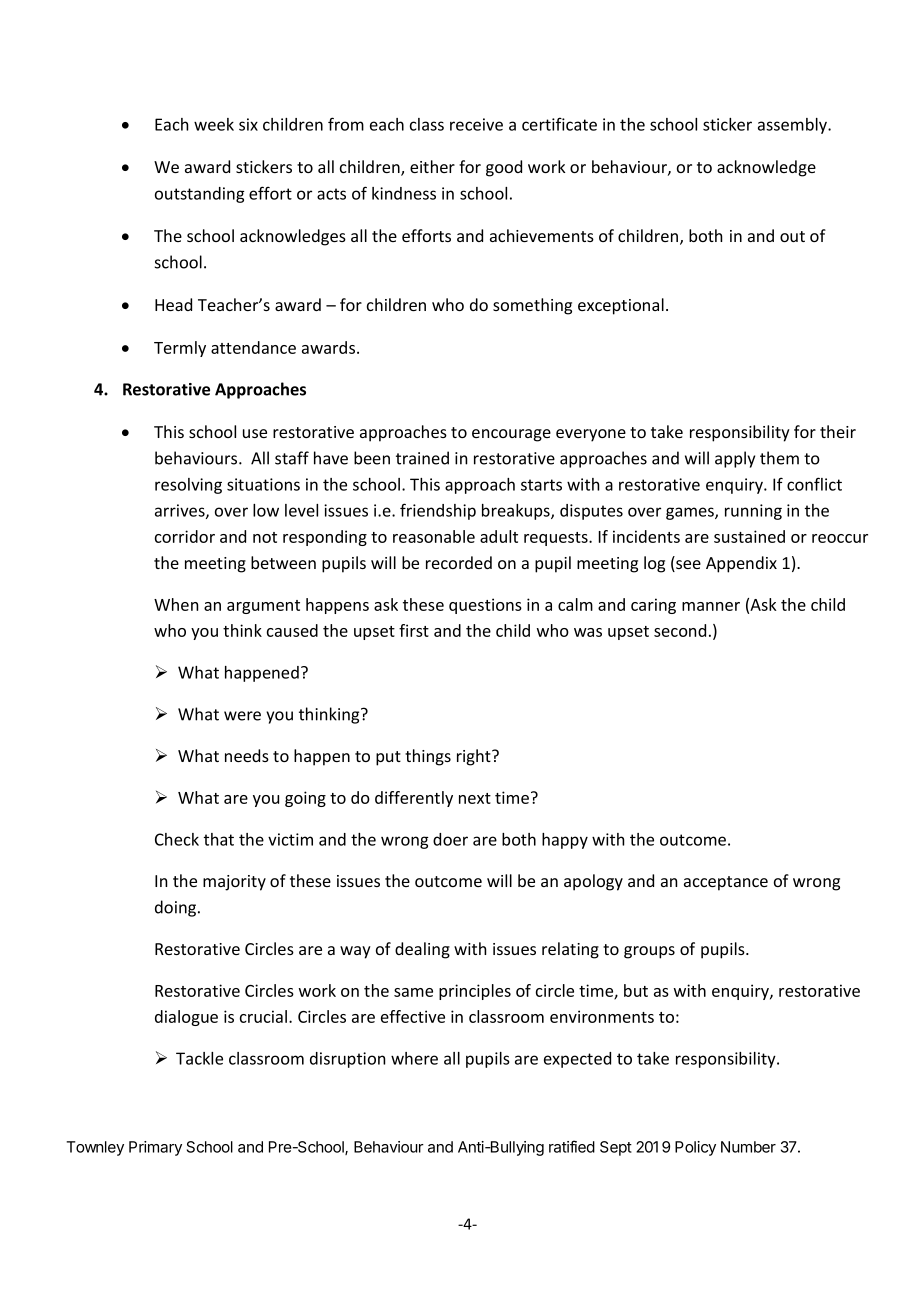  I want to click on six, so click(248, 124).
